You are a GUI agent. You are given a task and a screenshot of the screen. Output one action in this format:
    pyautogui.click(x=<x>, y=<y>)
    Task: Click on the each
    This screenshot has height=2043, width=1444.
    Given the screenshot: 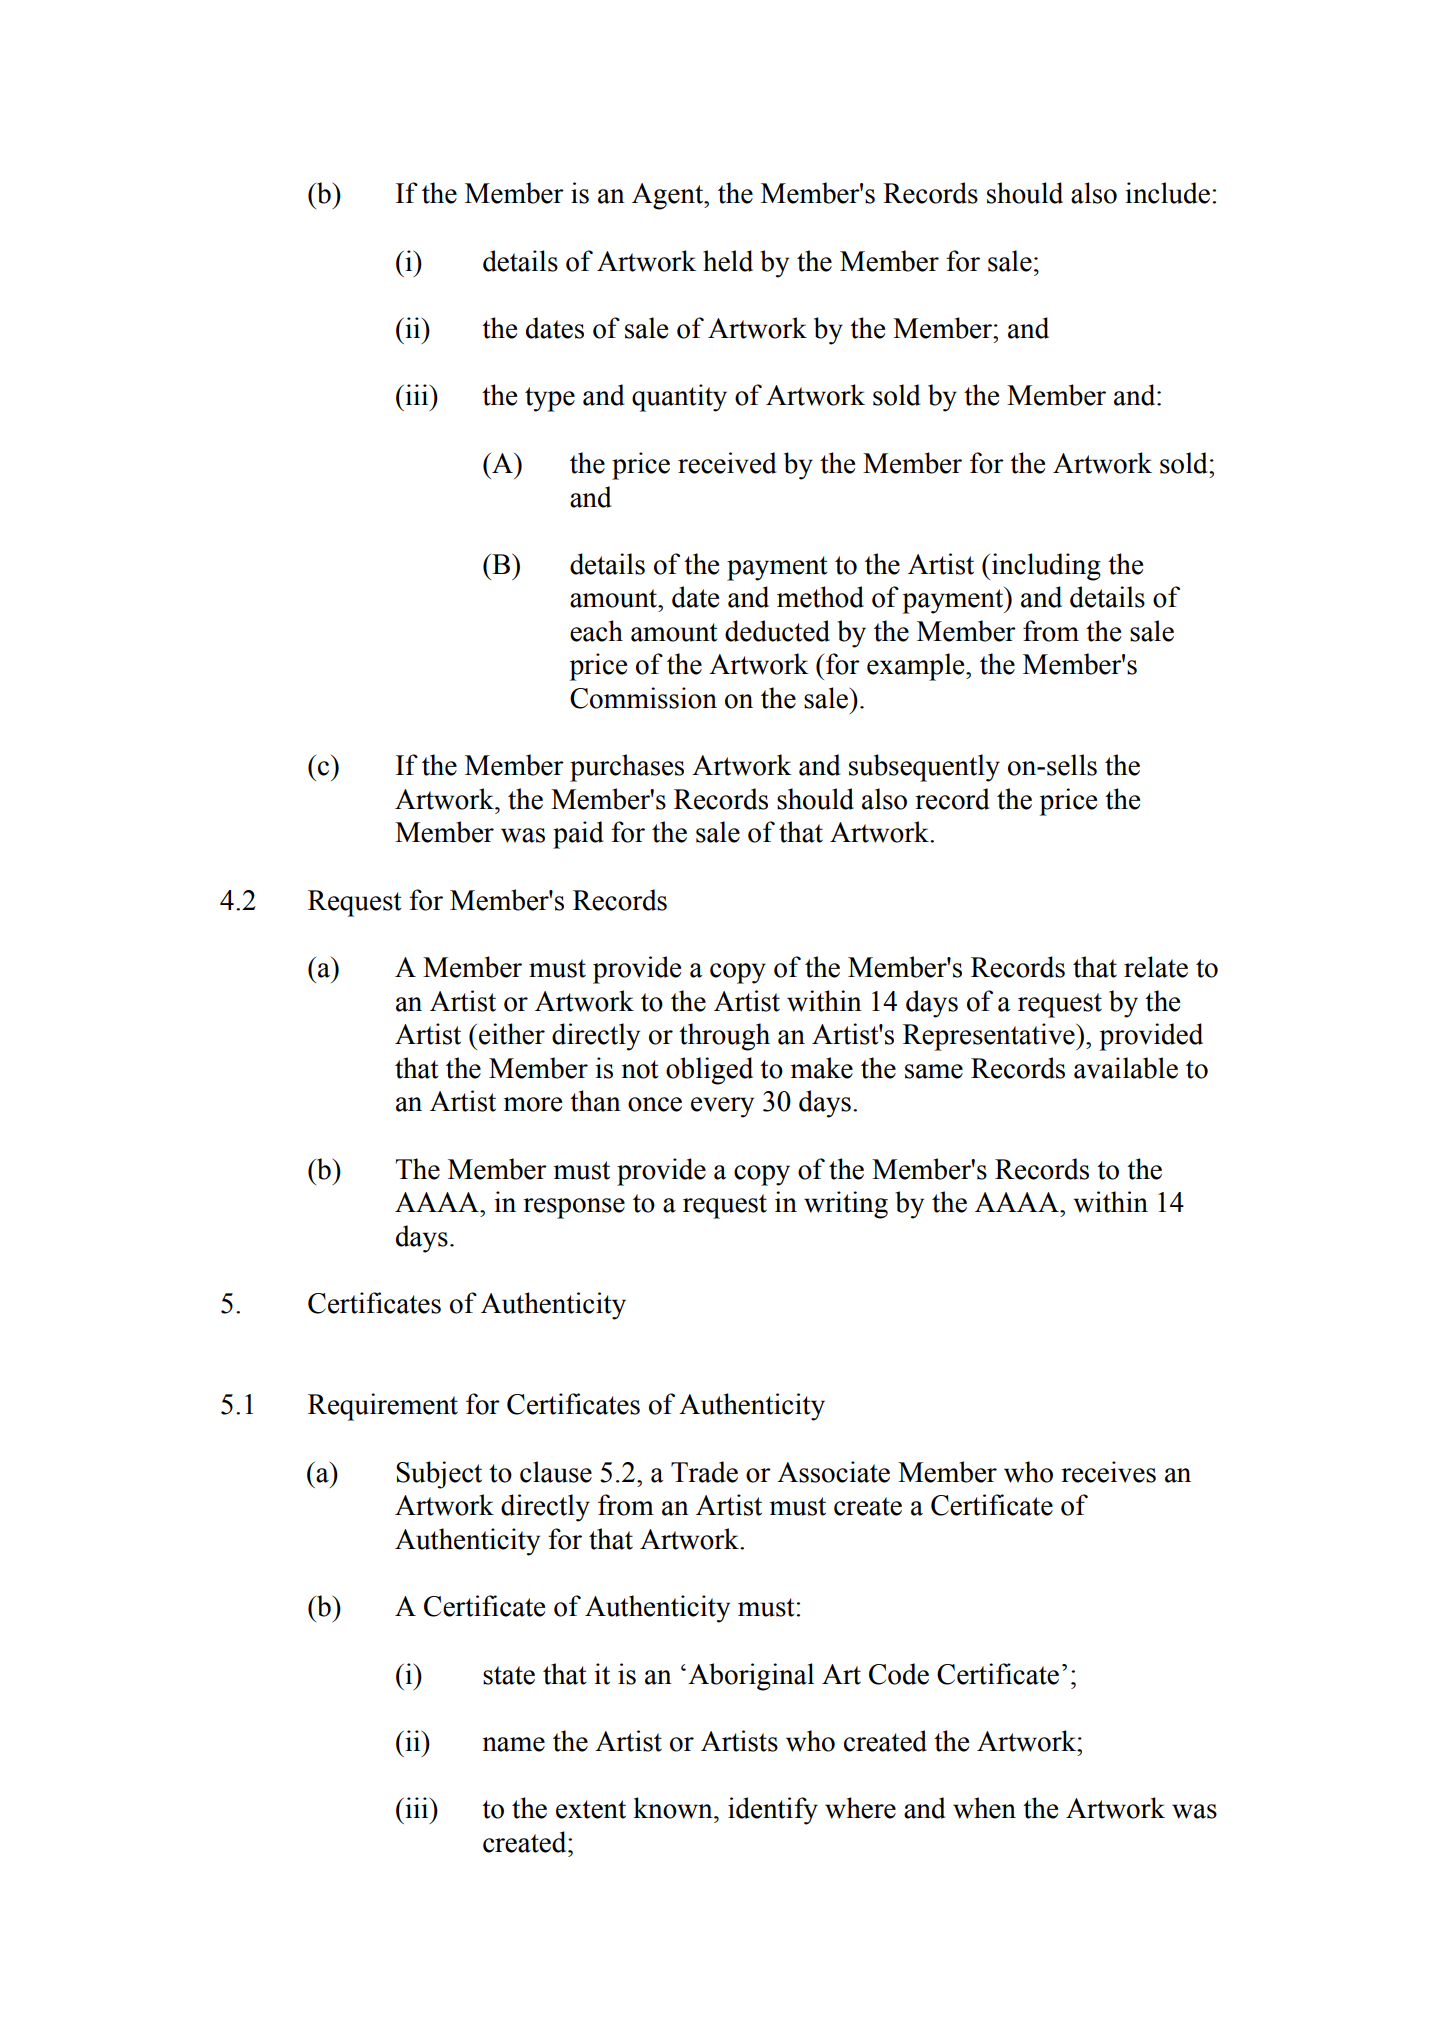 What is the action you would take?
    pyautogui.click(x=596, y=631)
